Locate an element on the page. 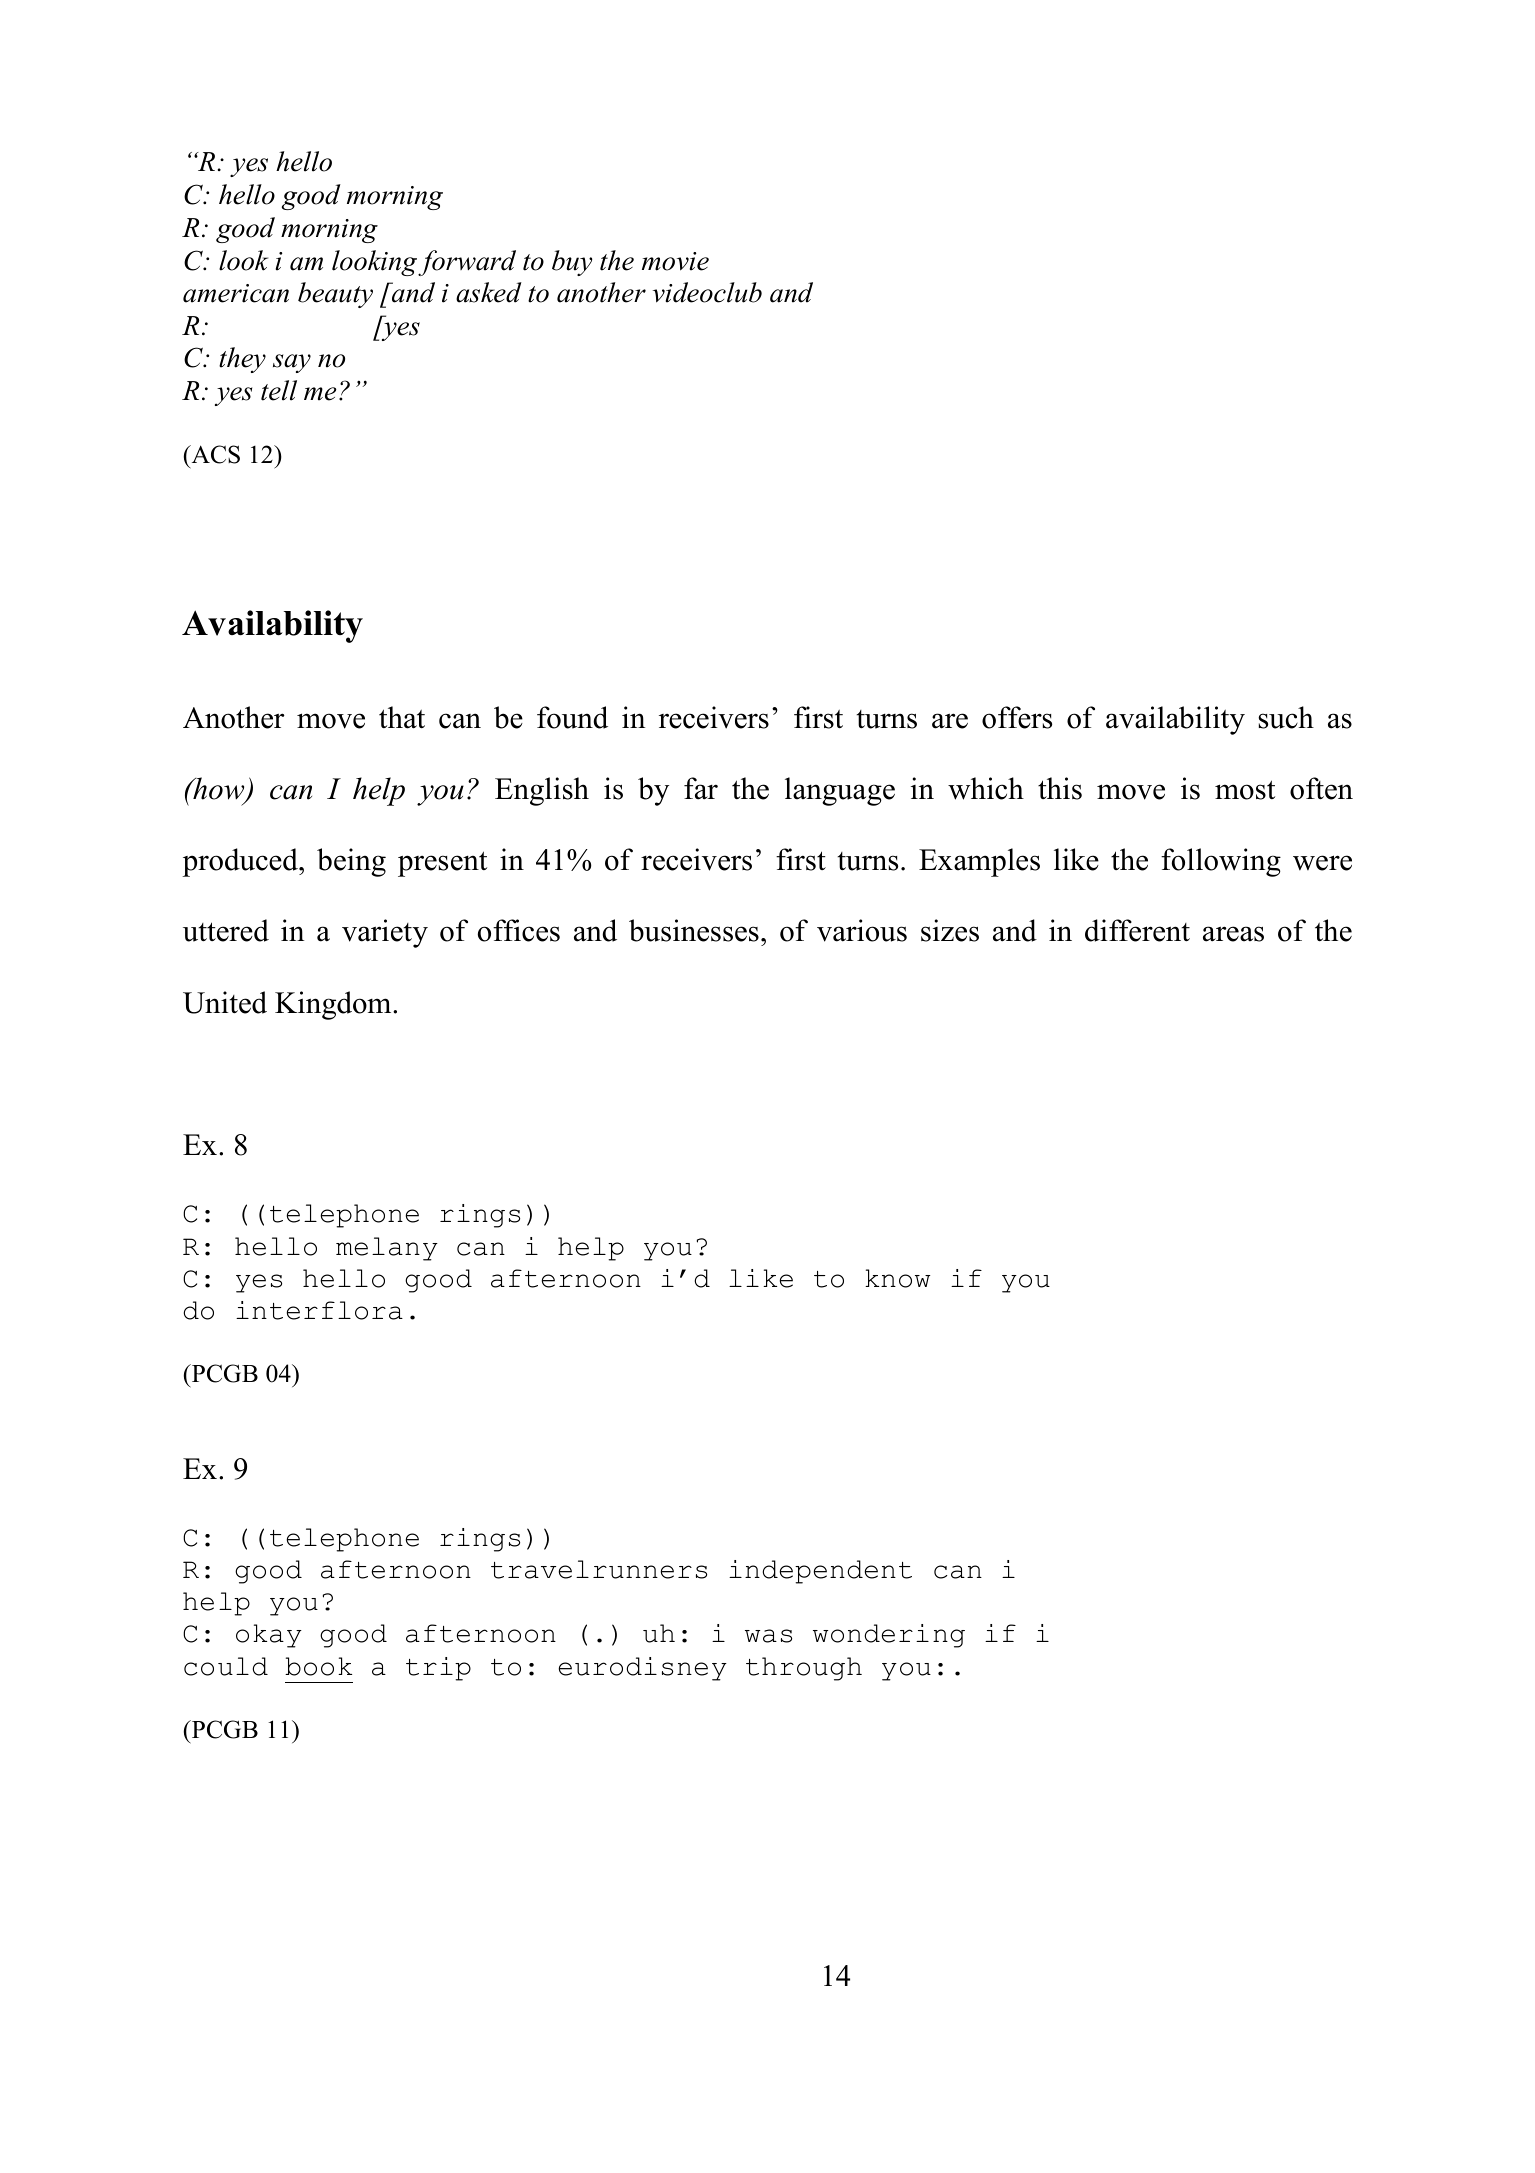 The image size is (1535, 2173). areas is located at coordinates (1233, 934).
